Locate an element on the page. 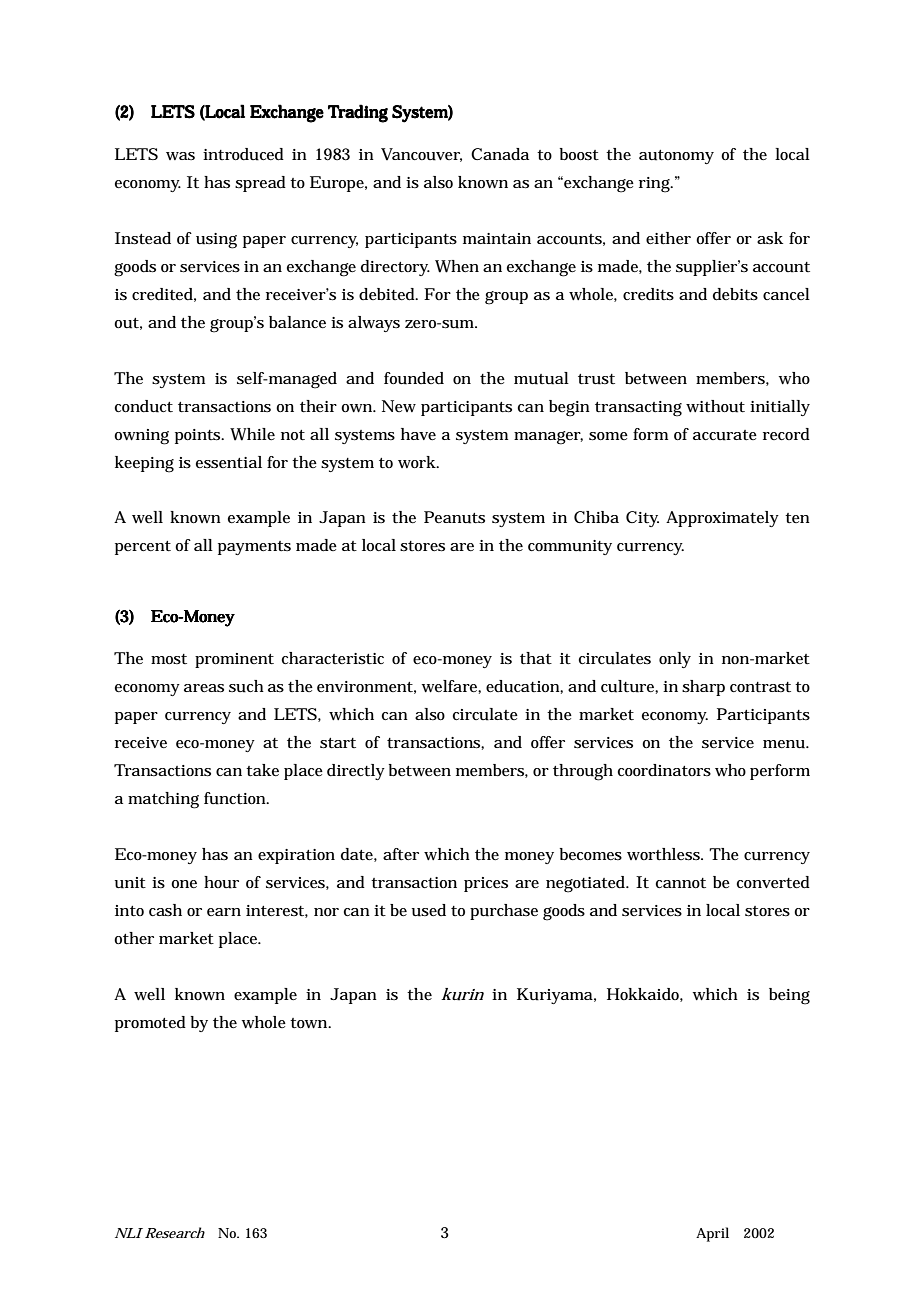  was is located at coordinates (180, 156).
